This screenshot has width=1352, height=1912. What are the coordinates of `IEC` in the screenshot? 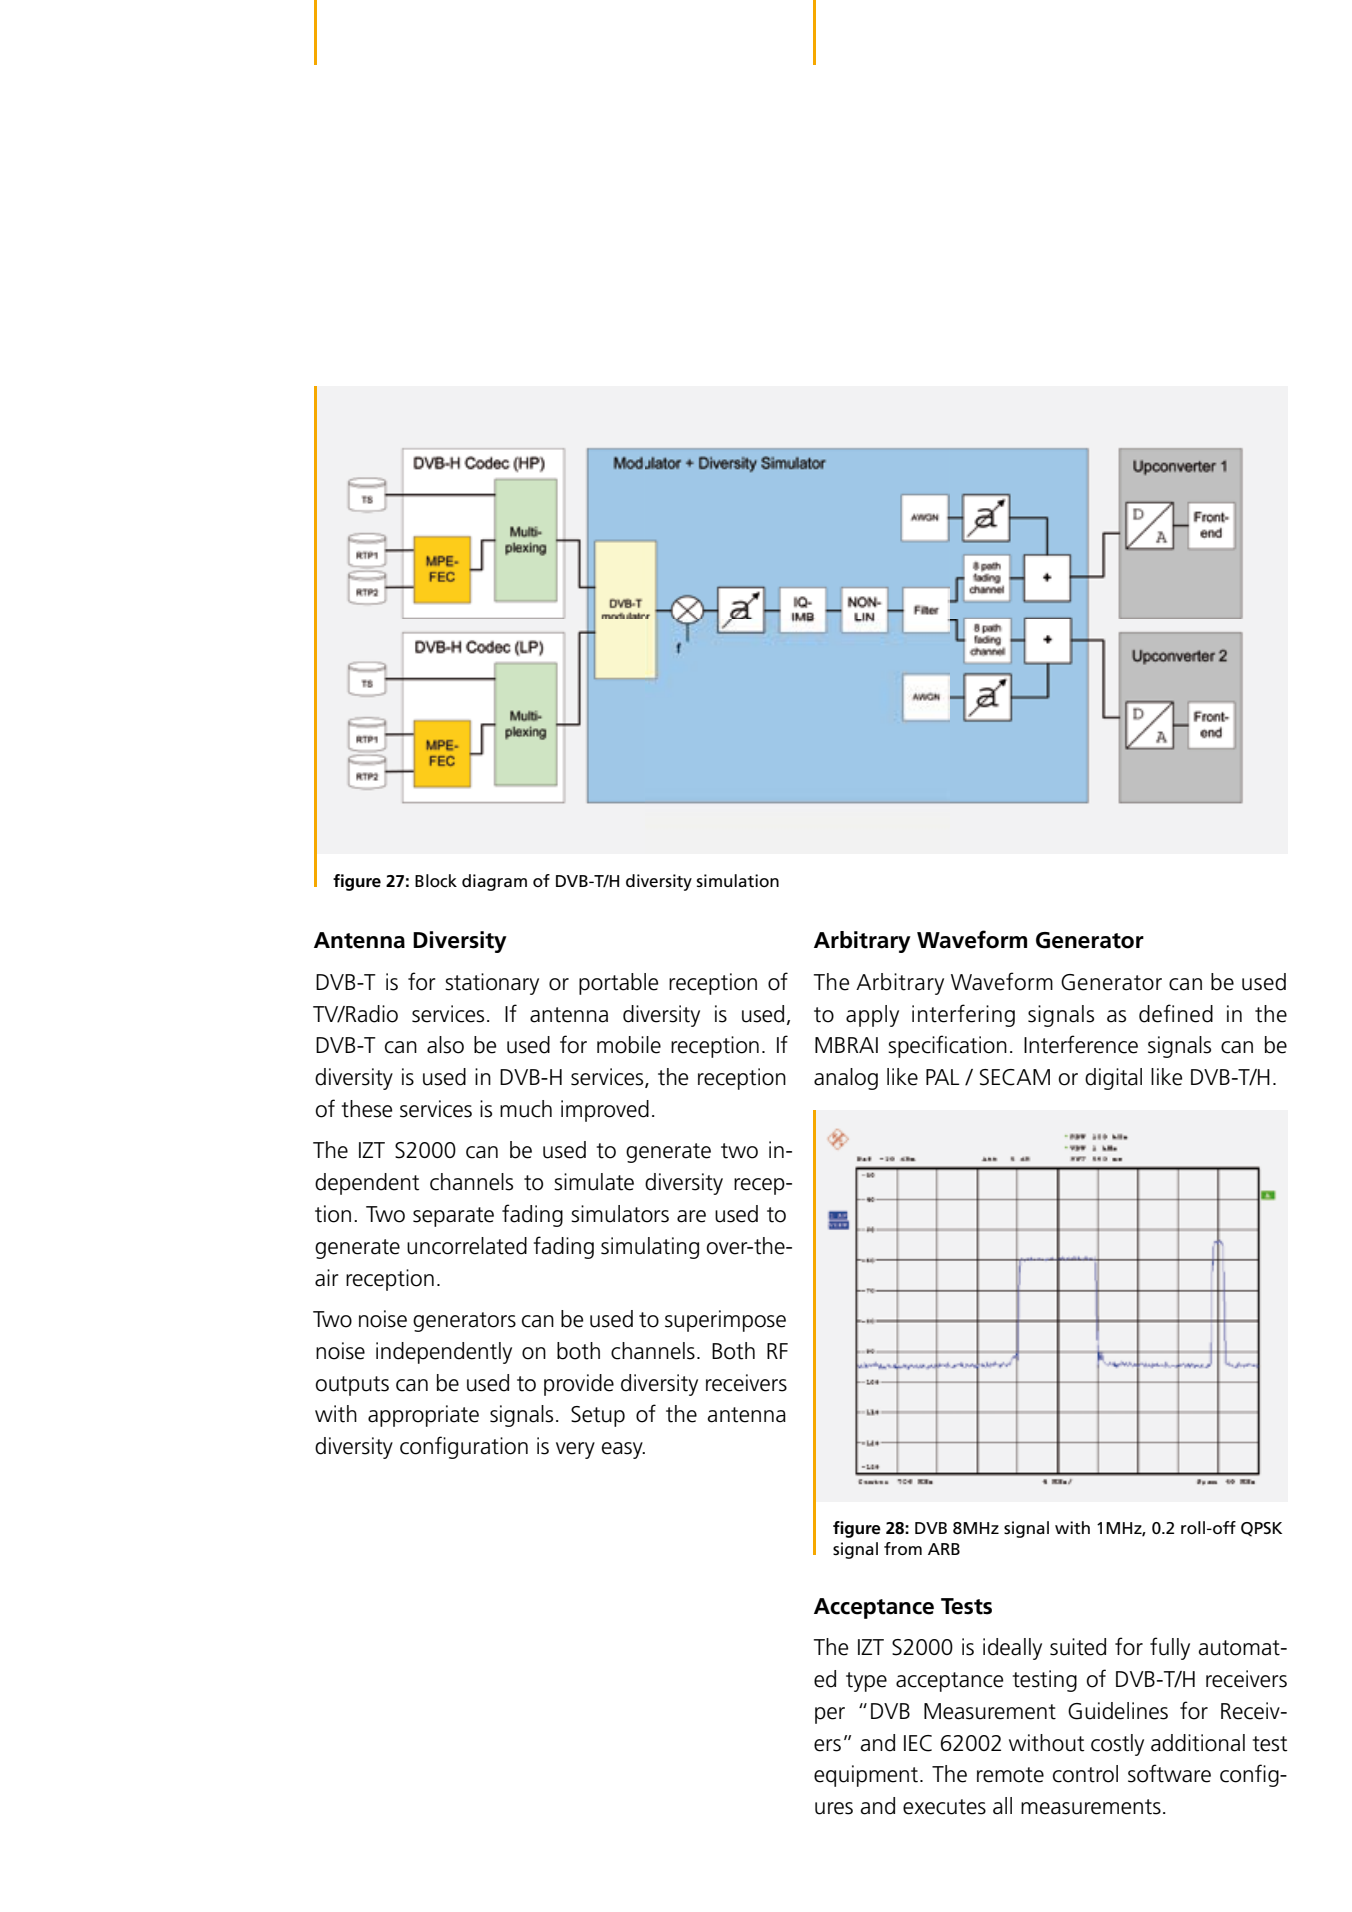 It's located at (918, 1743).
